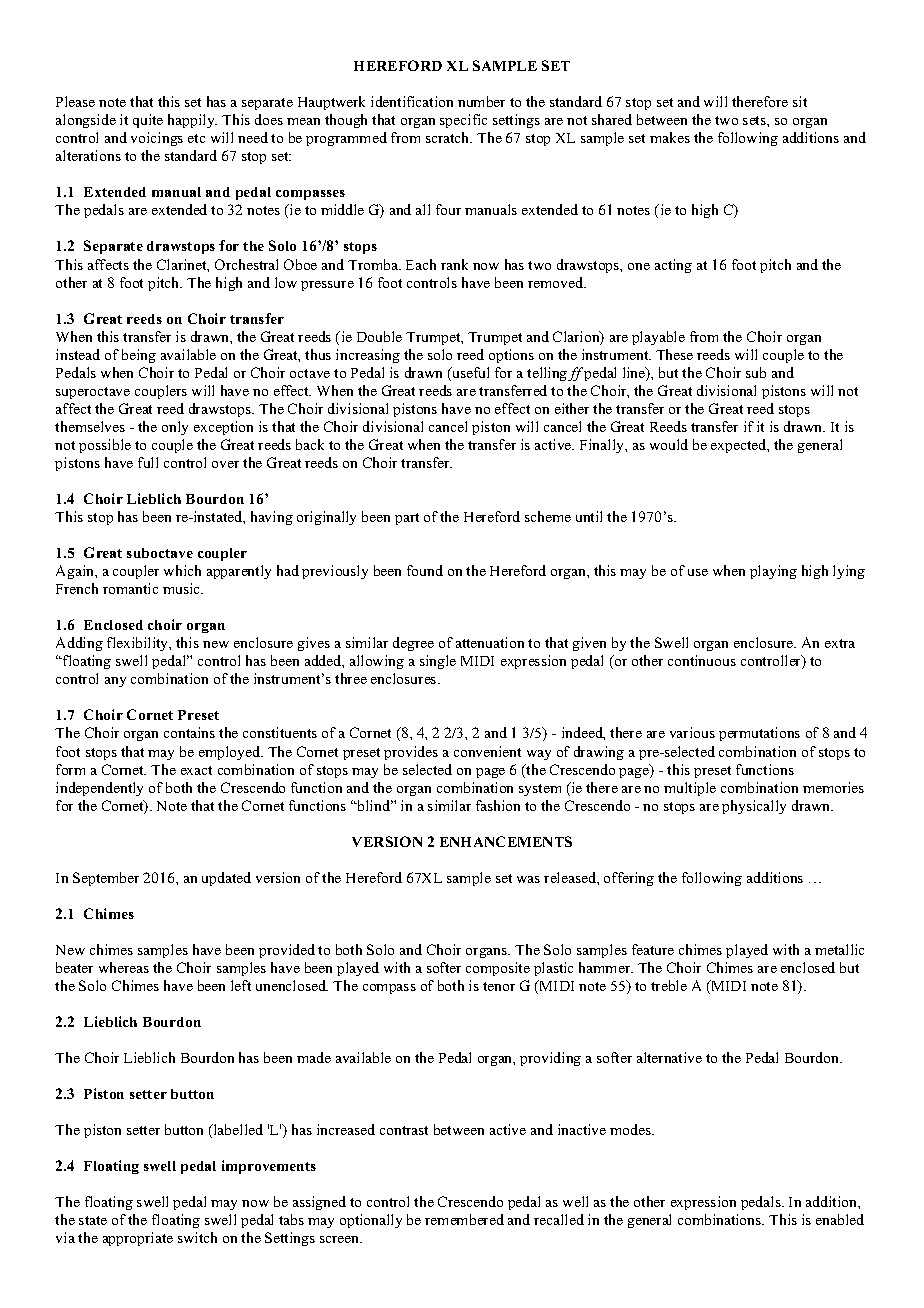 The image size is (924, 1308). Describe the element at coordinates (438, 662) in the page. I see `single` at that location.
